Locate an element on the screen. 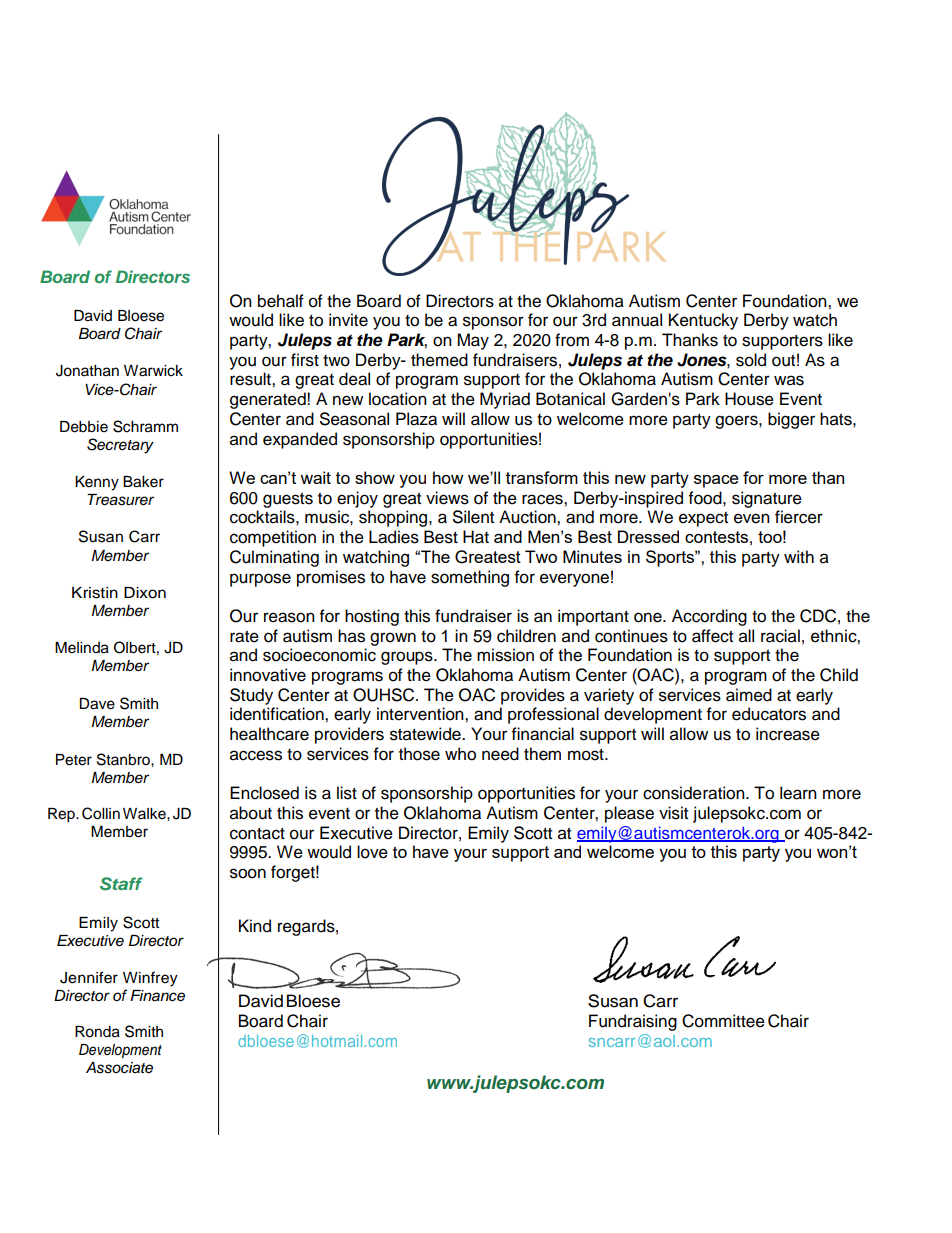 The height and width of the screenshot is (1233, 952). Kentucky is located at coordinates (703, 321).
